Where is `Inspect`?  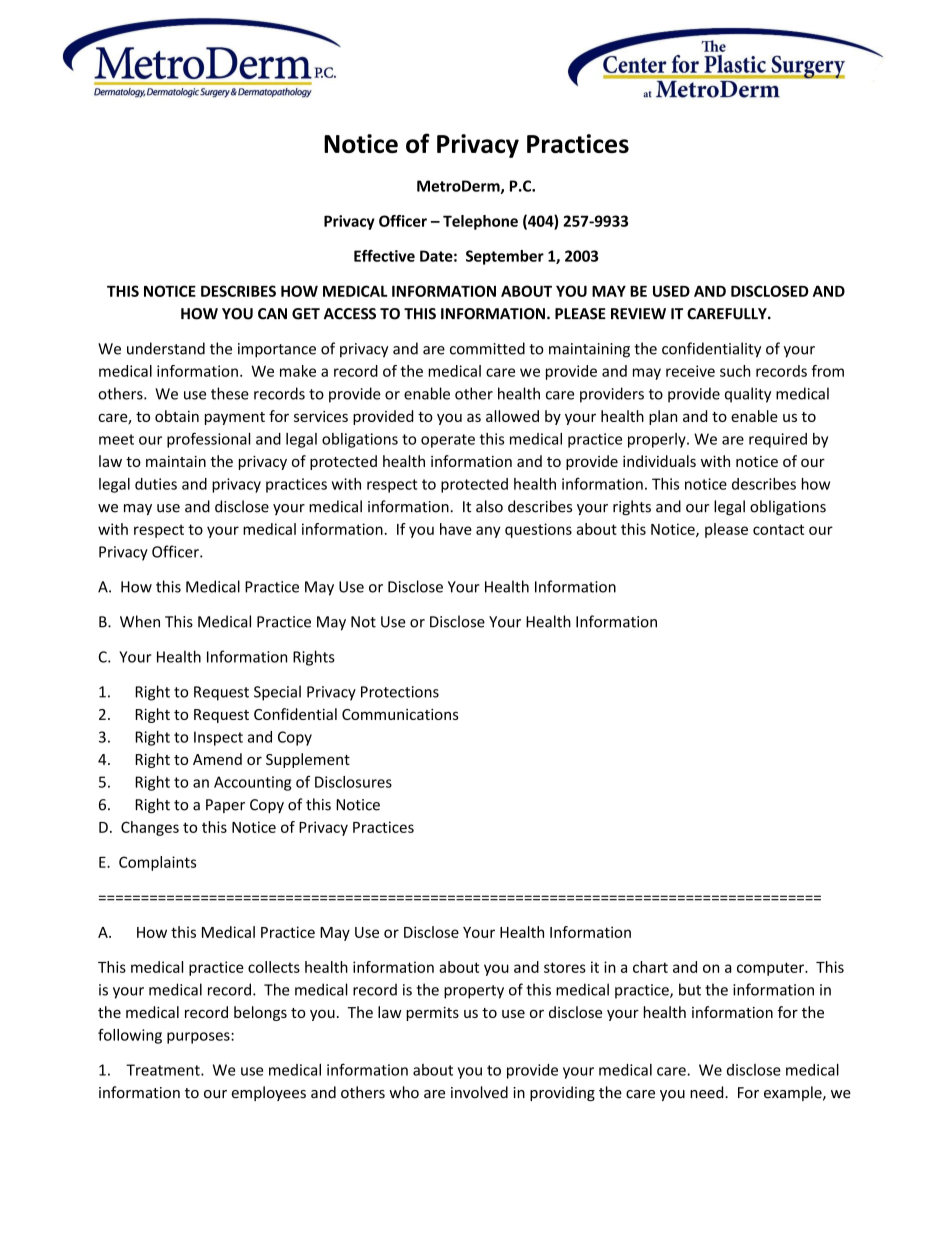
Inspect is located at coordinates (218, 738).
